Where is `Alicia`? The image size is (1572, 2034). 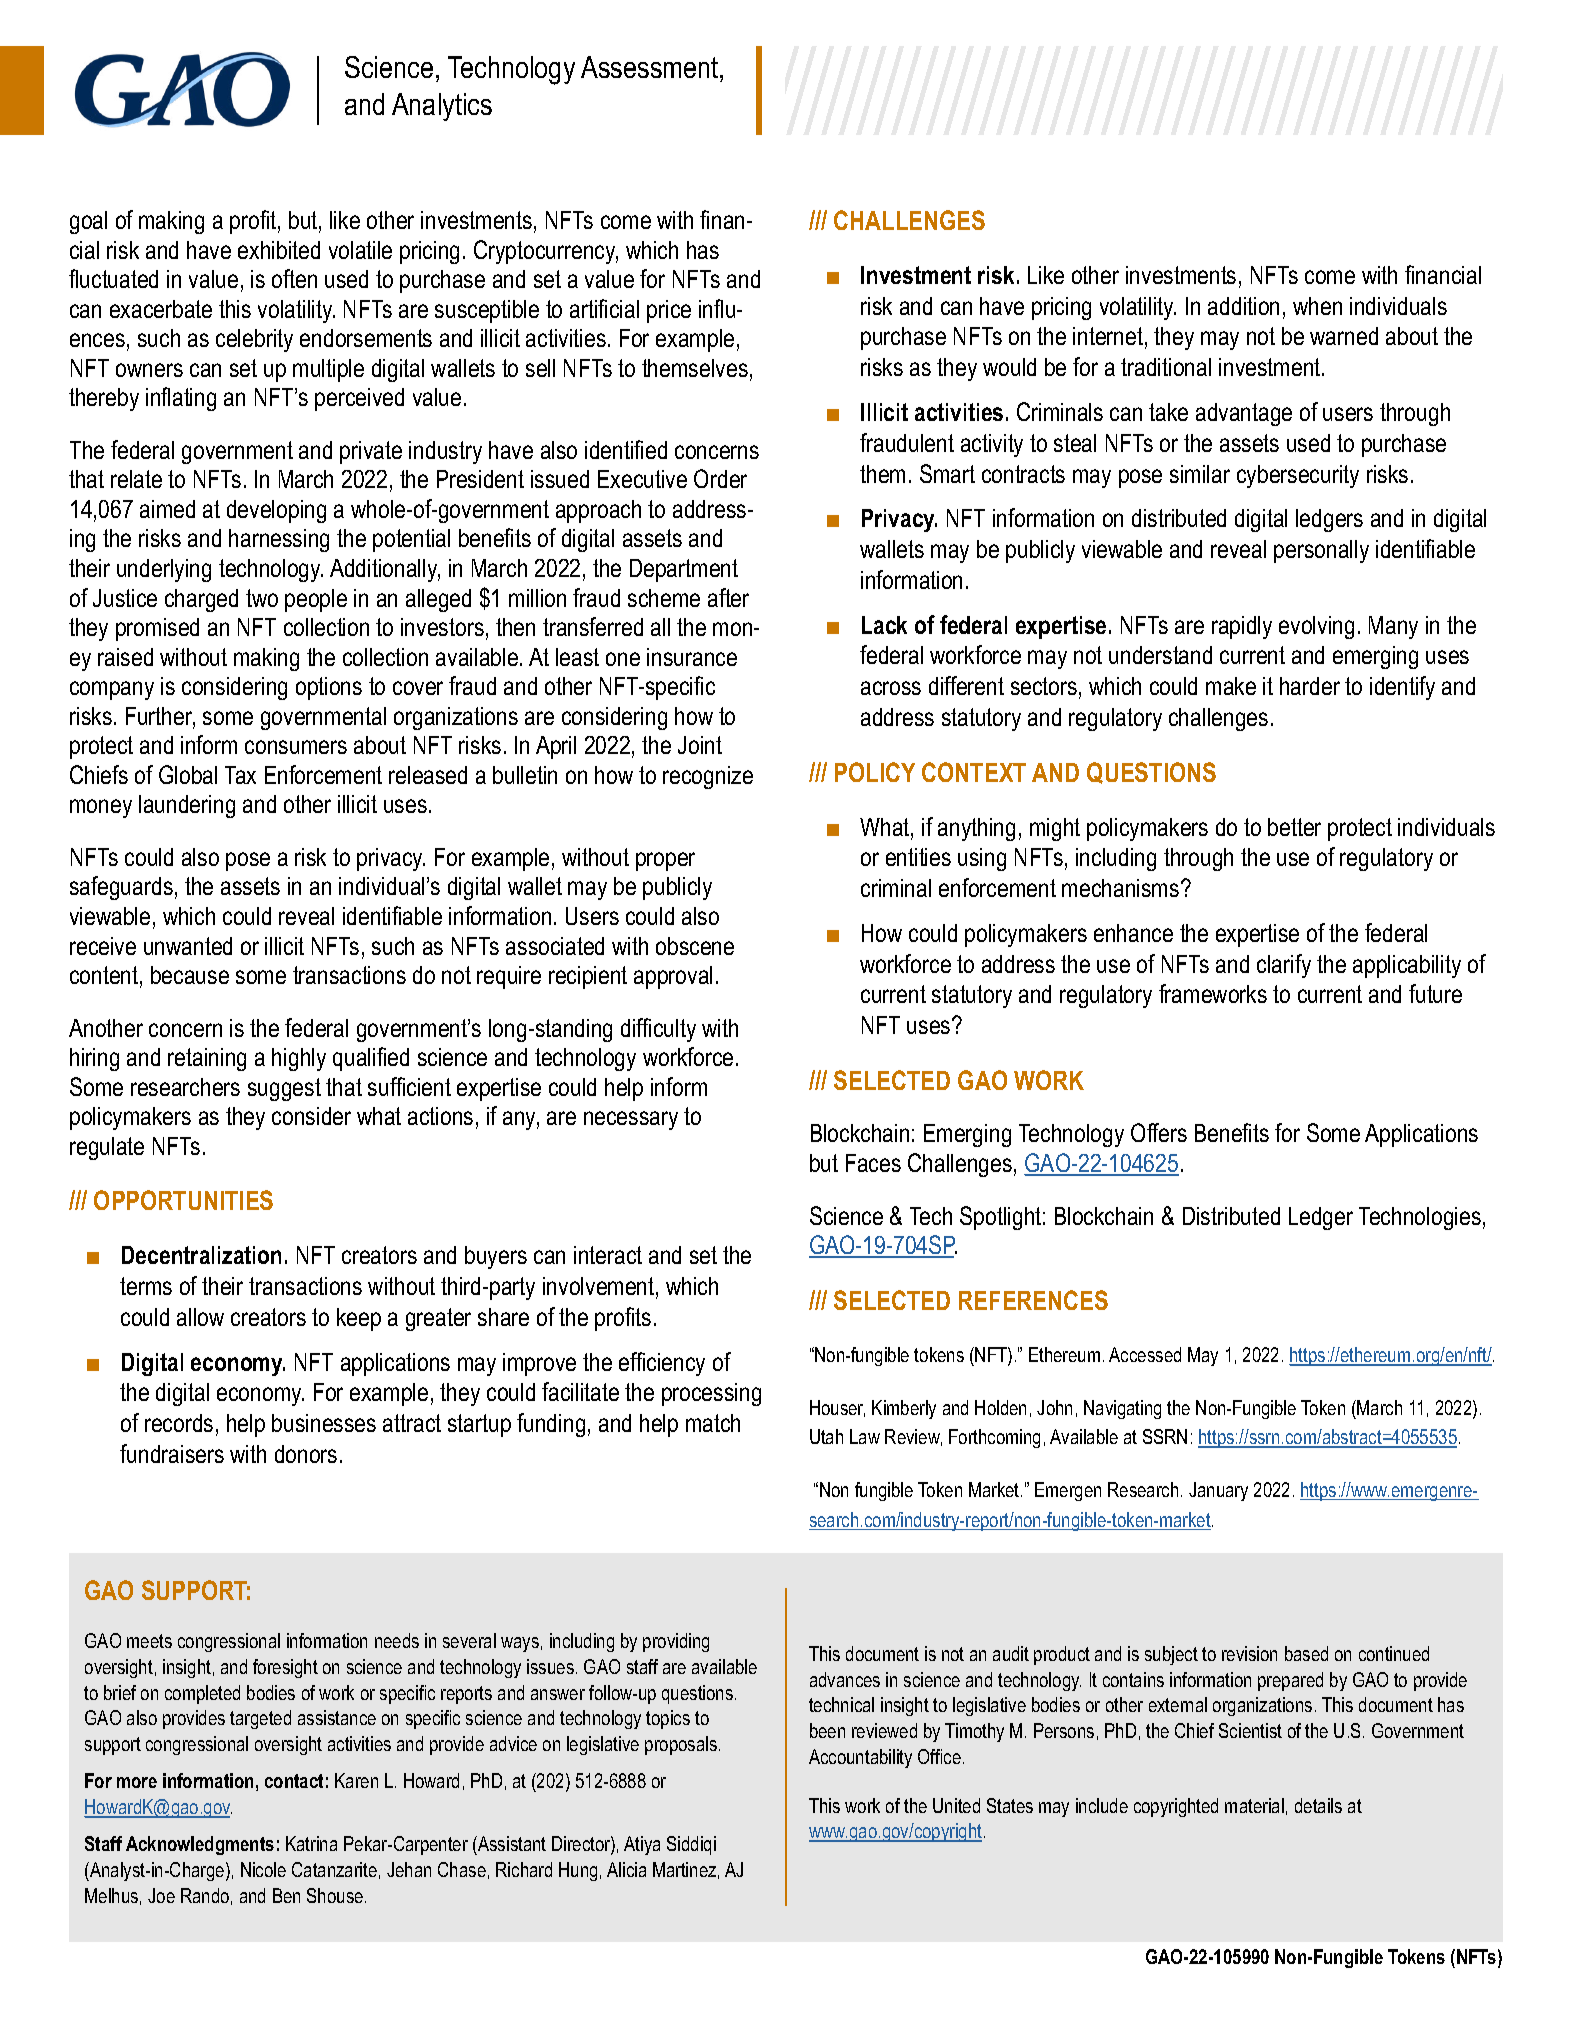 Alicia is located at coordinates (626, 1869).
